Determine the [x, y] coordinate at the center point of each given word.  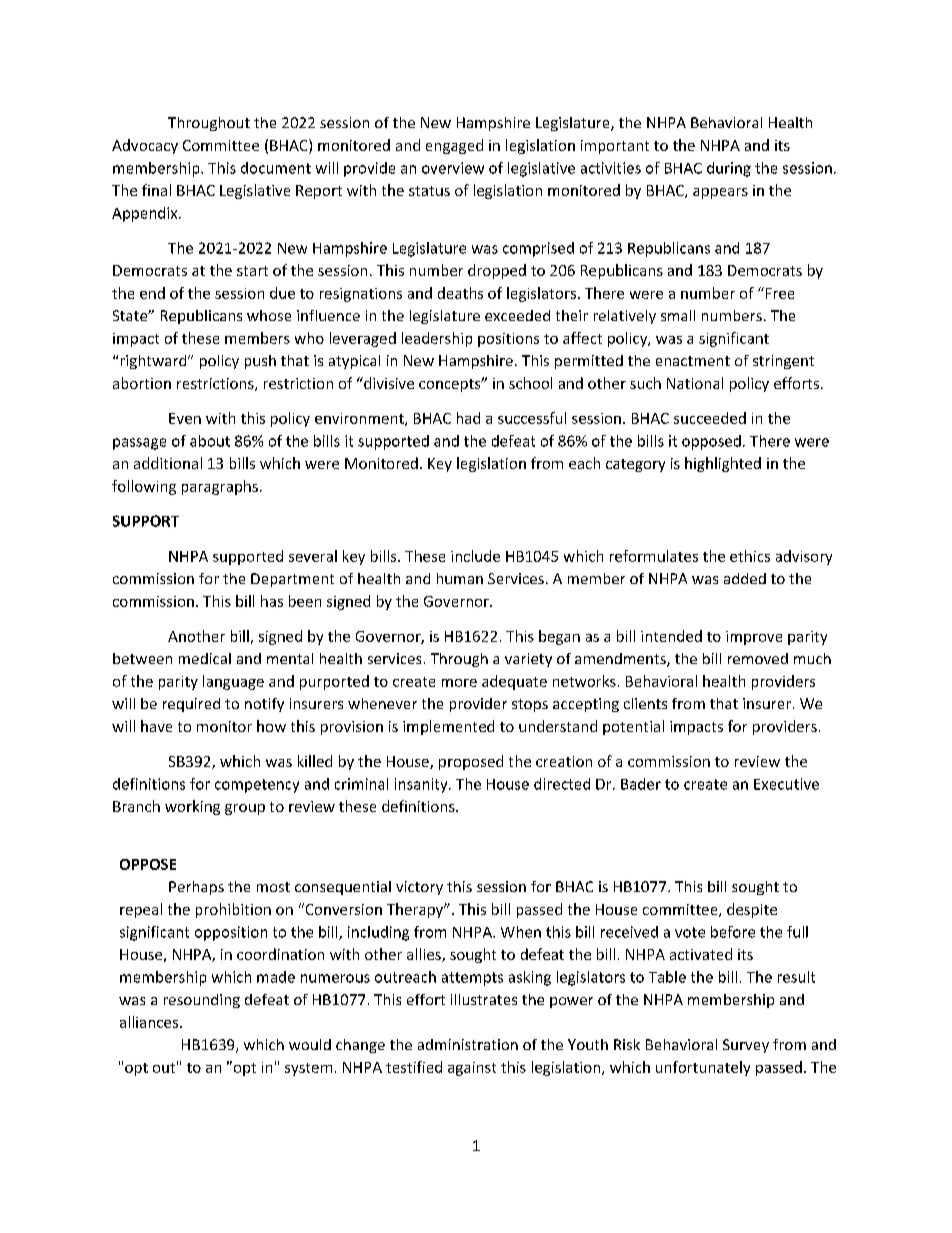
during [729, 169]
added [745, 578]
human [460, 578]
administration [468, 1044]
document [276, 168]
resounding [202, 1001]
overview [453, 168]
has [272, 601]
